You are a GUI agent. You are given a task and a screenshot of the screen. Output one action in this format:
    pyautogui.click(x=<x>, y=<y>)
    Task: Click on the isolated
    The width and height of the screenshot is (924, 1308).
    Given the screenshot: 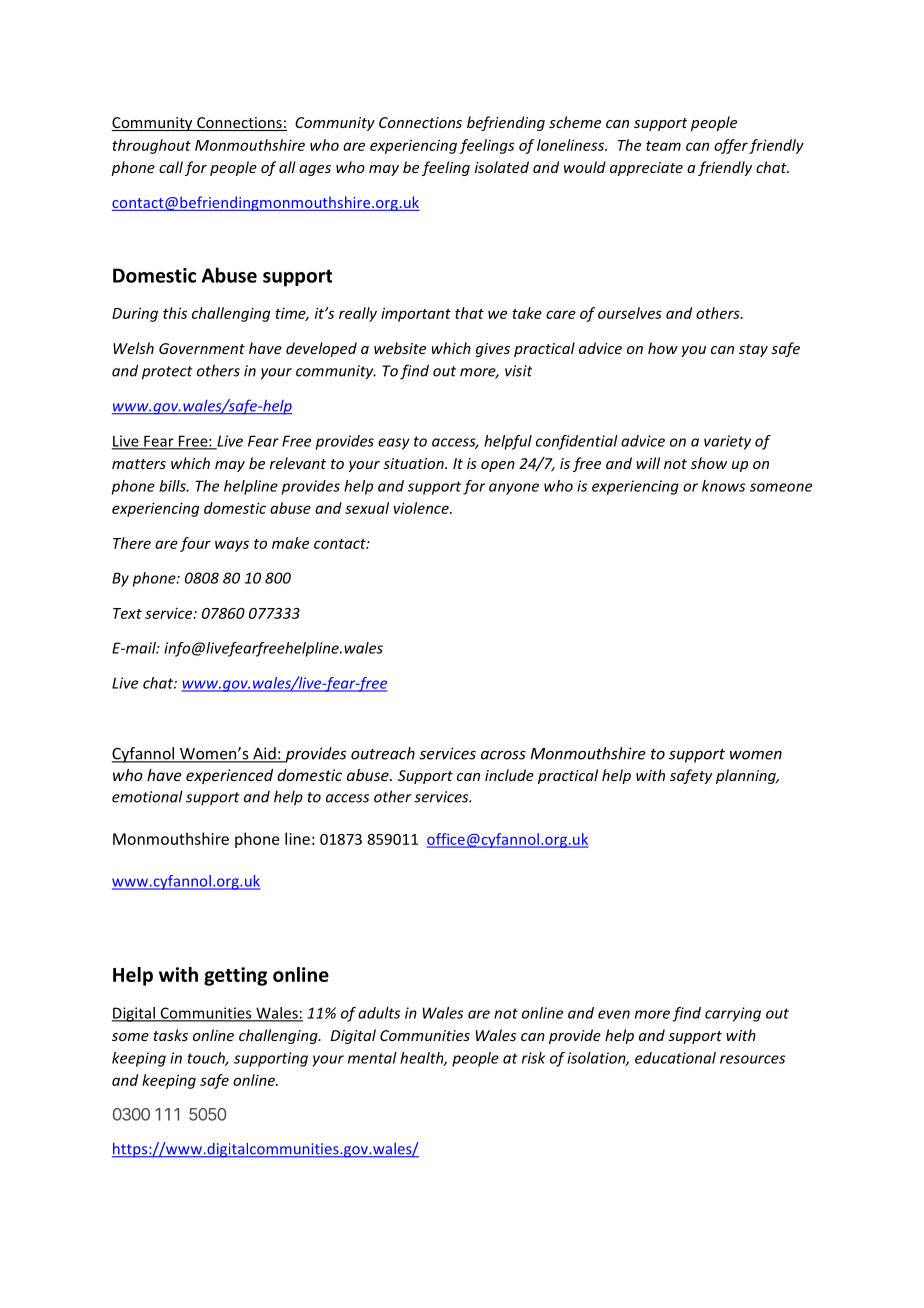 What is the action you would take?
    pyautogui.click(x=502, y=167)
